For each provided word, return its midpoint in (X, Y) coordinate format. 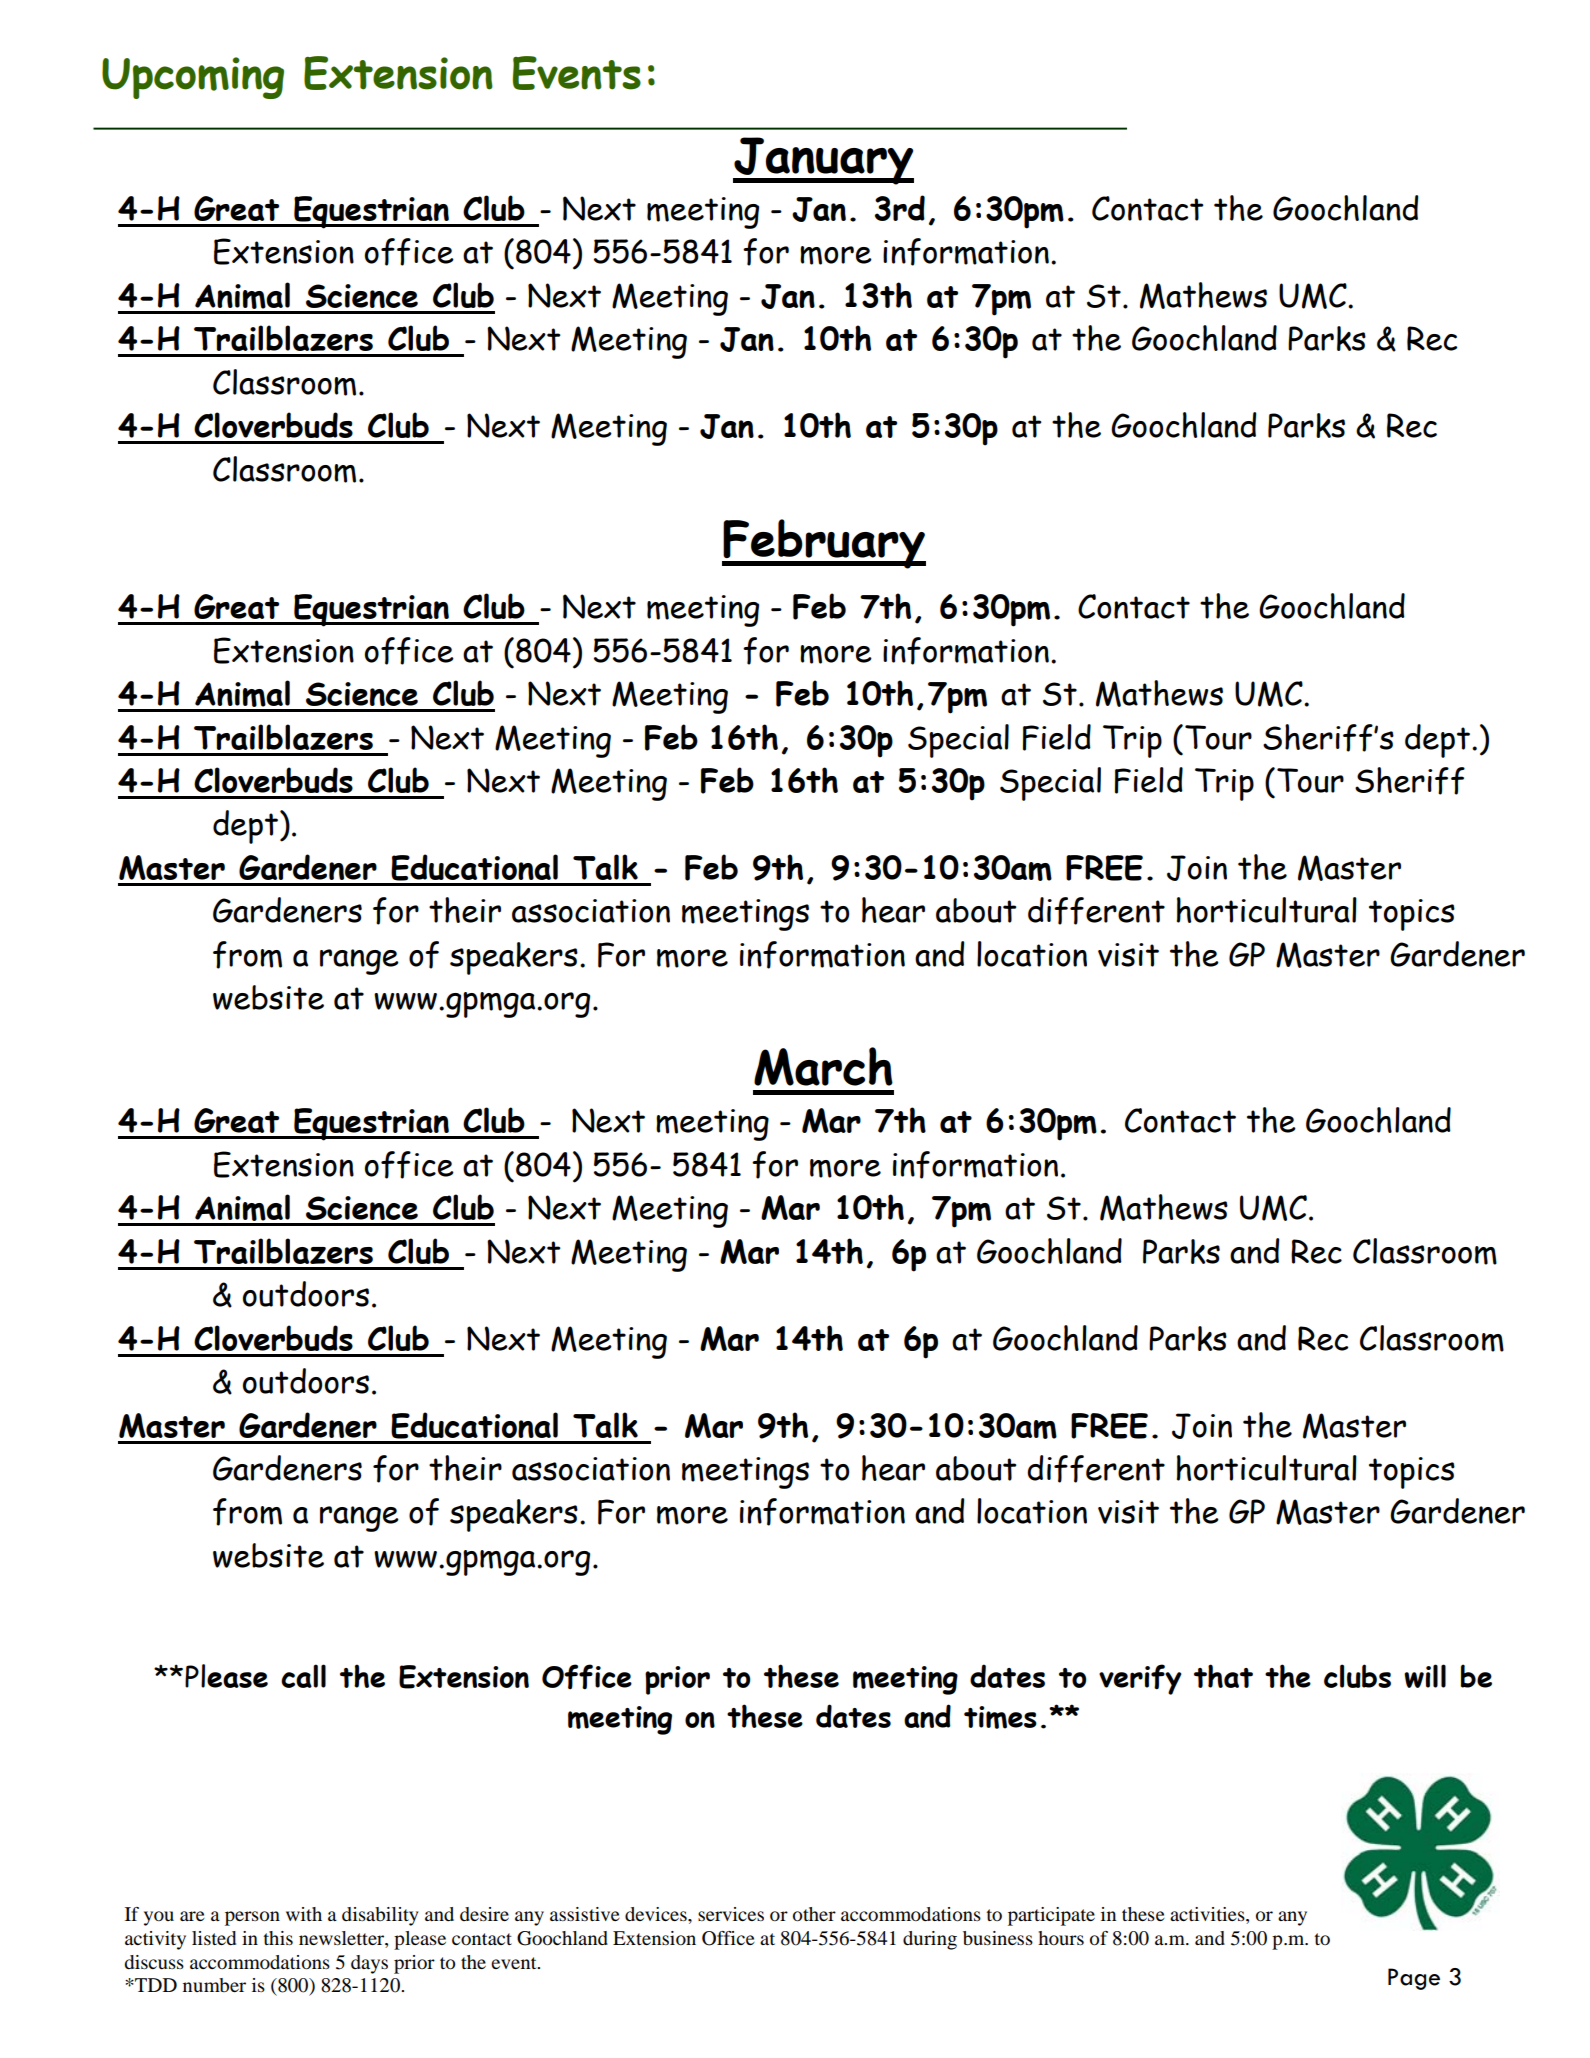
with (304, 1914)
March (823, 1066)
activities (1208, 1914)
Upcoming (193, 78)
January (823, 161)
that (1223, 1676)
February (824, 544)
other (814, 1914)
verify (1140, 1679)
